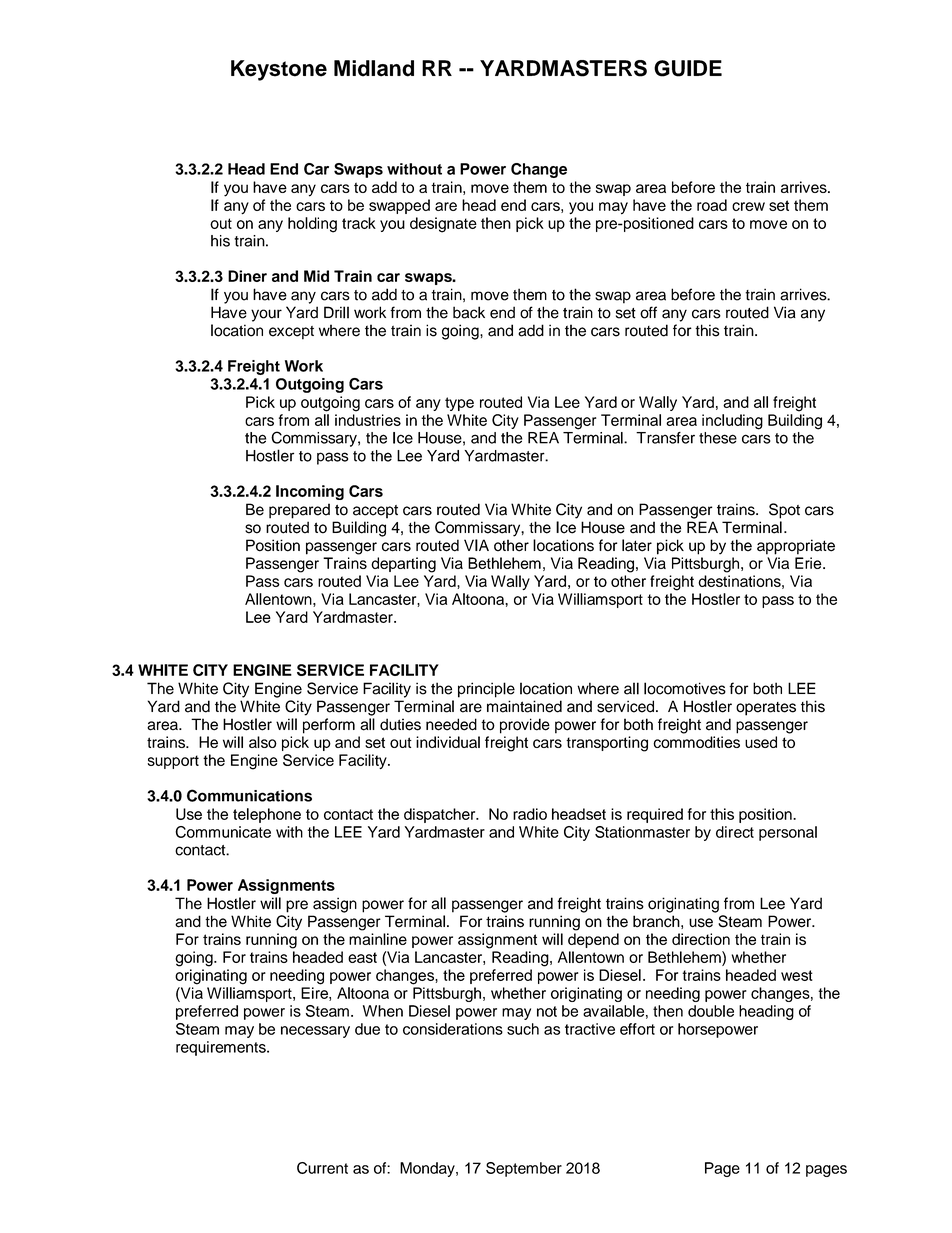  Describe the element at coordinates (374, 68) in the screenshot. I see `Midland` at that location.
